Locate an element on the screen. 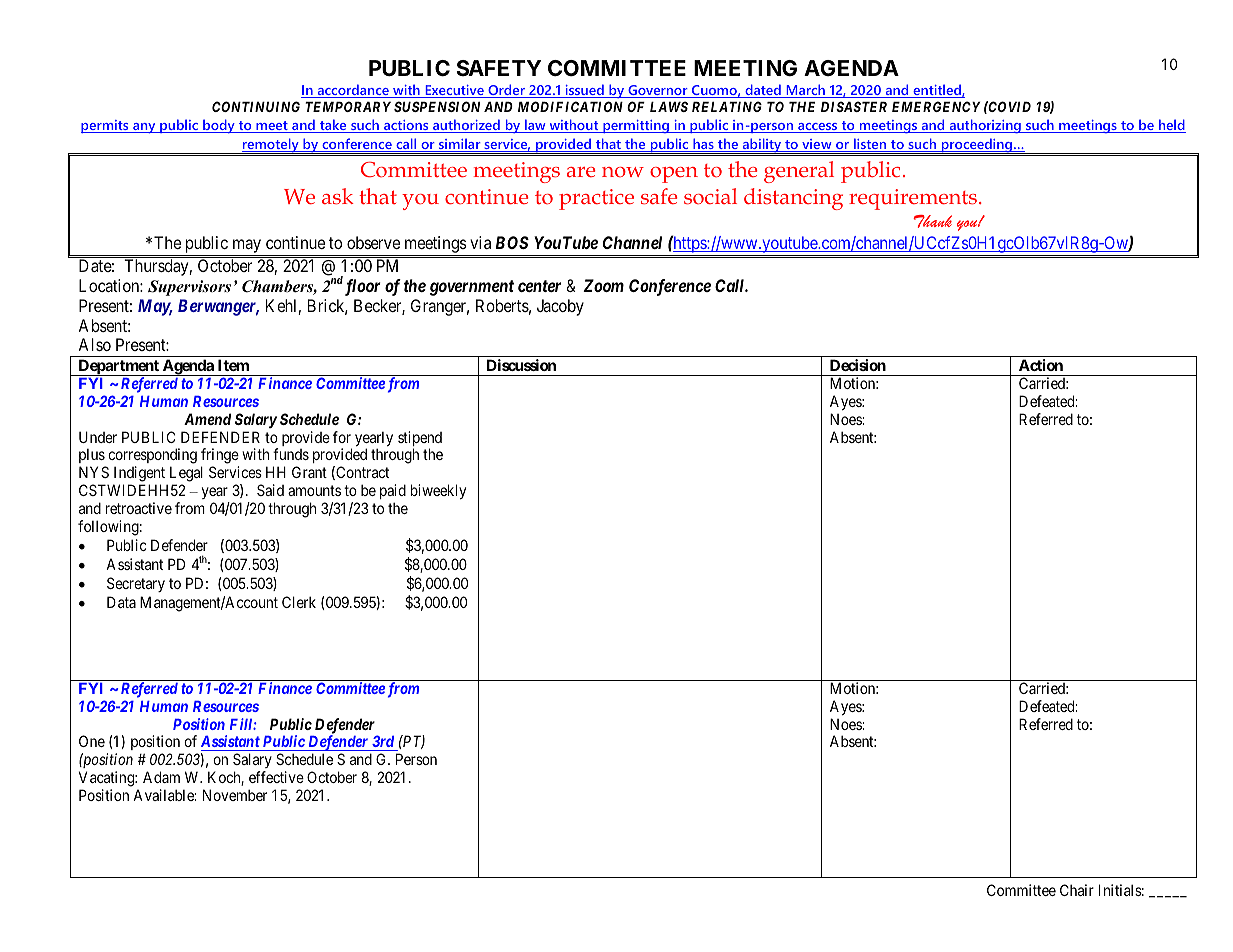  permitting is located at coordinates (636, 126).
